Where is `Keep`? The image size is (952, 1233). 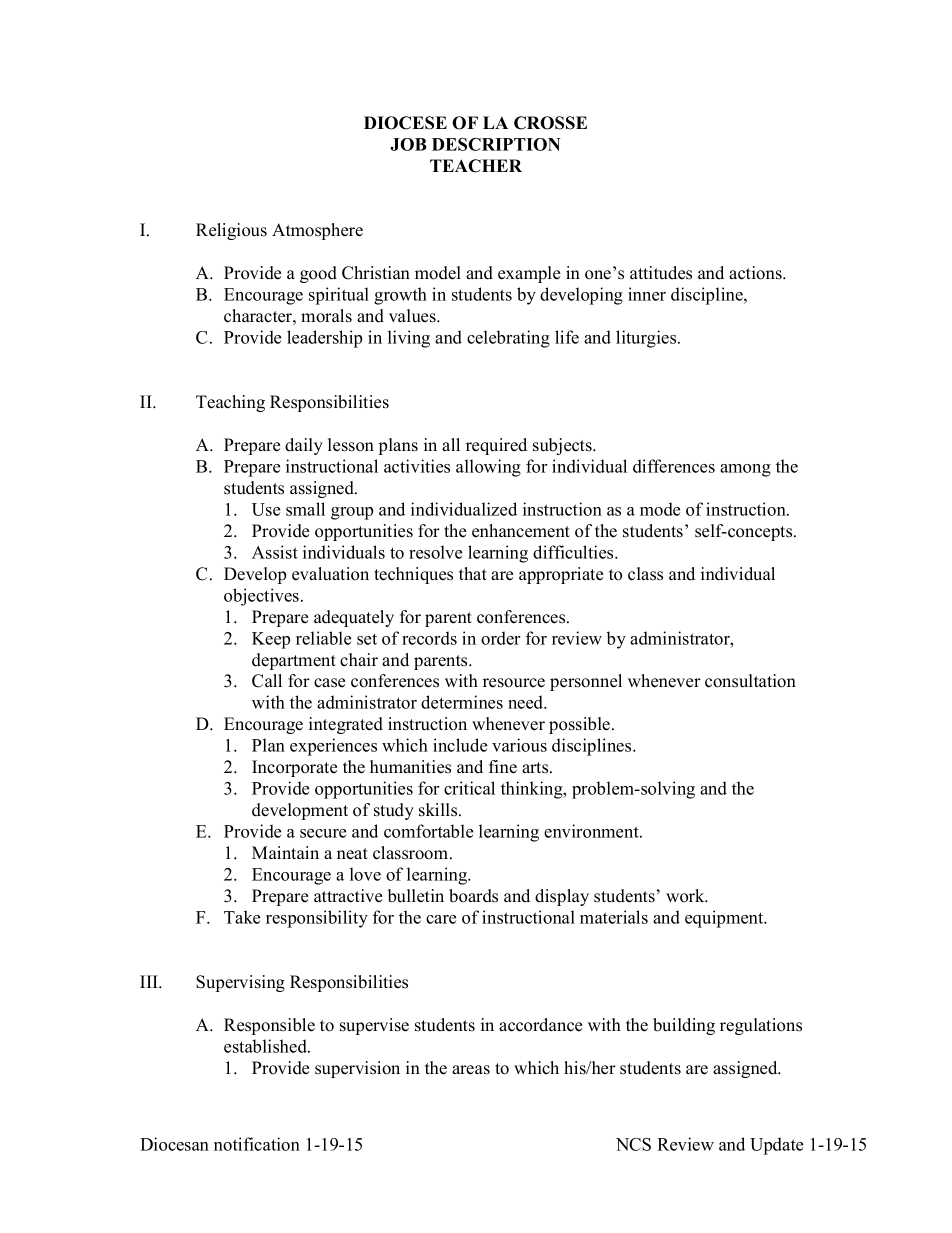
Keep is located at coordinates (271, 640).
